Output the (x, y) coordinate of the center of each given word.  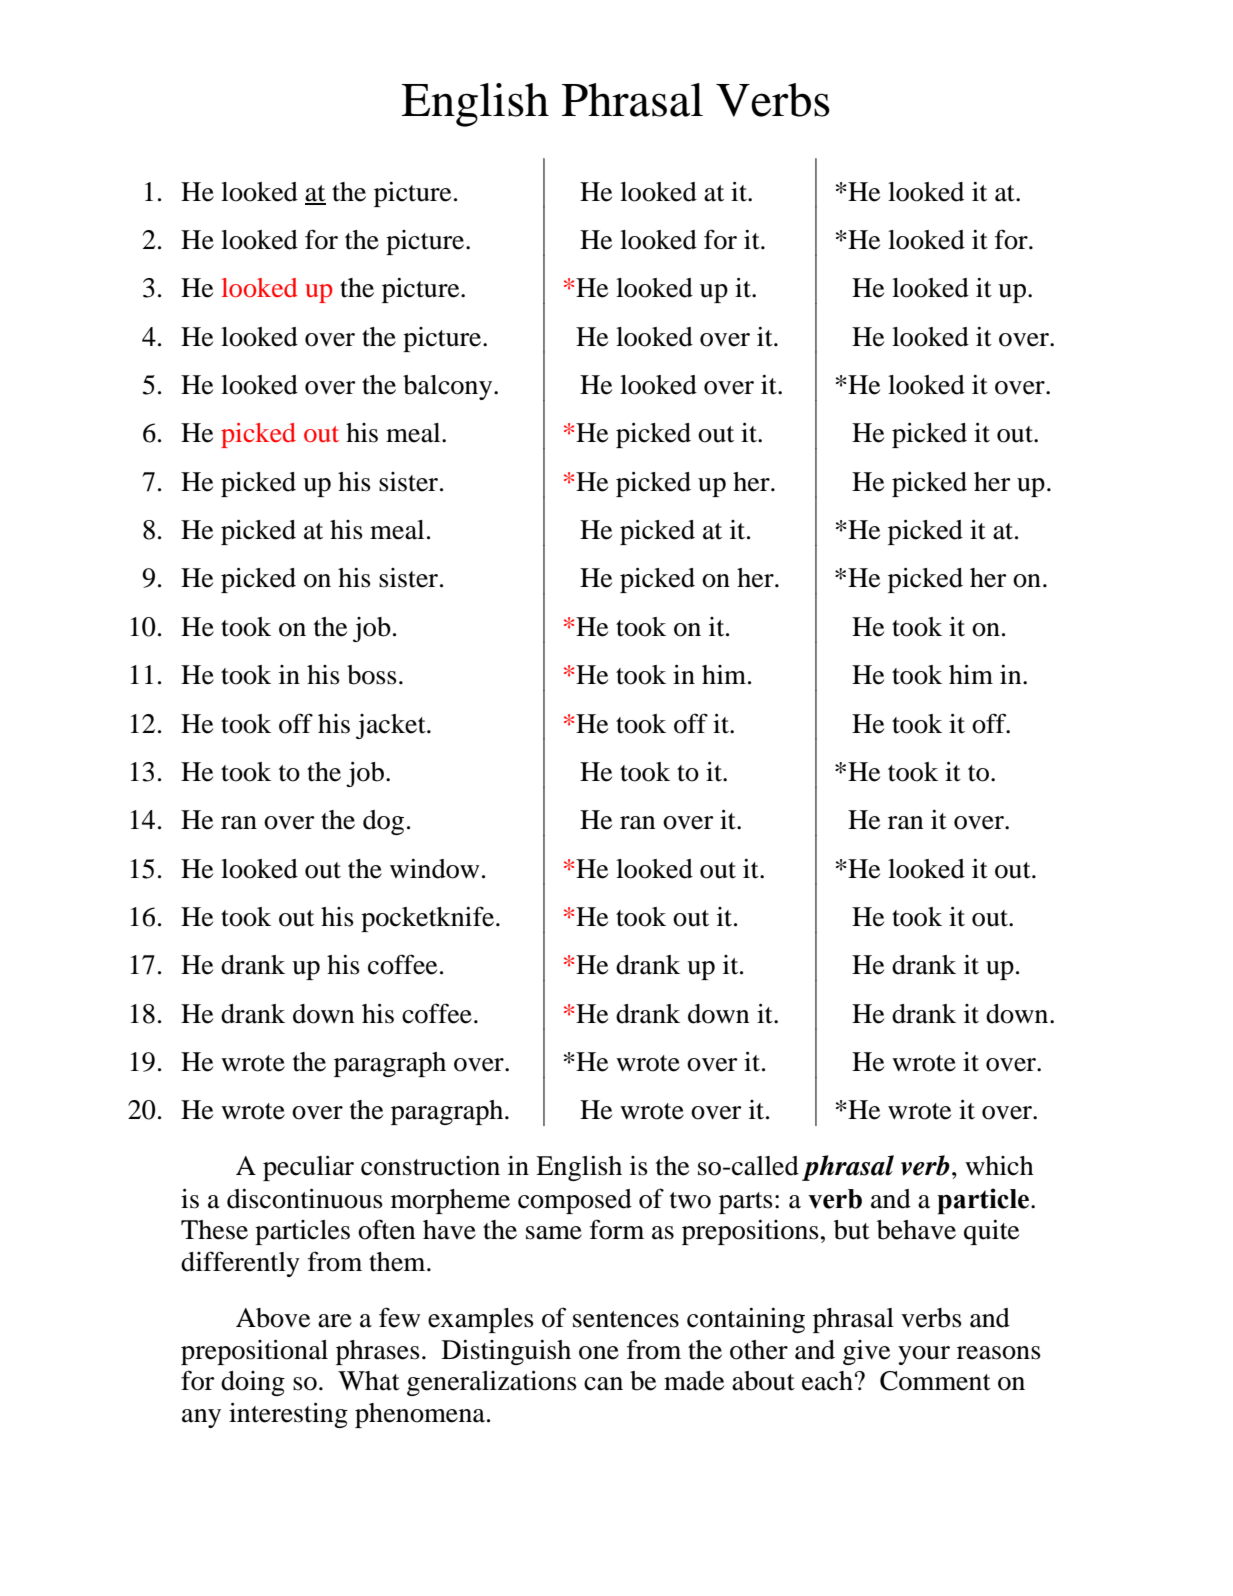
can (603, 1384)
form (617, 1229)
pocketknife (427, 919)
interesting (288, 1415)
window (434, 869)
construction (430, 1166)
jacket (392, 726)
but (852, 1230)
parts (746, 1203)
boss (372, 675)
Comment (935, 1381)
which (999, 1166)
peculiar (308, 1168)
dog (383, 822)
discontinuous (305, 1199)
